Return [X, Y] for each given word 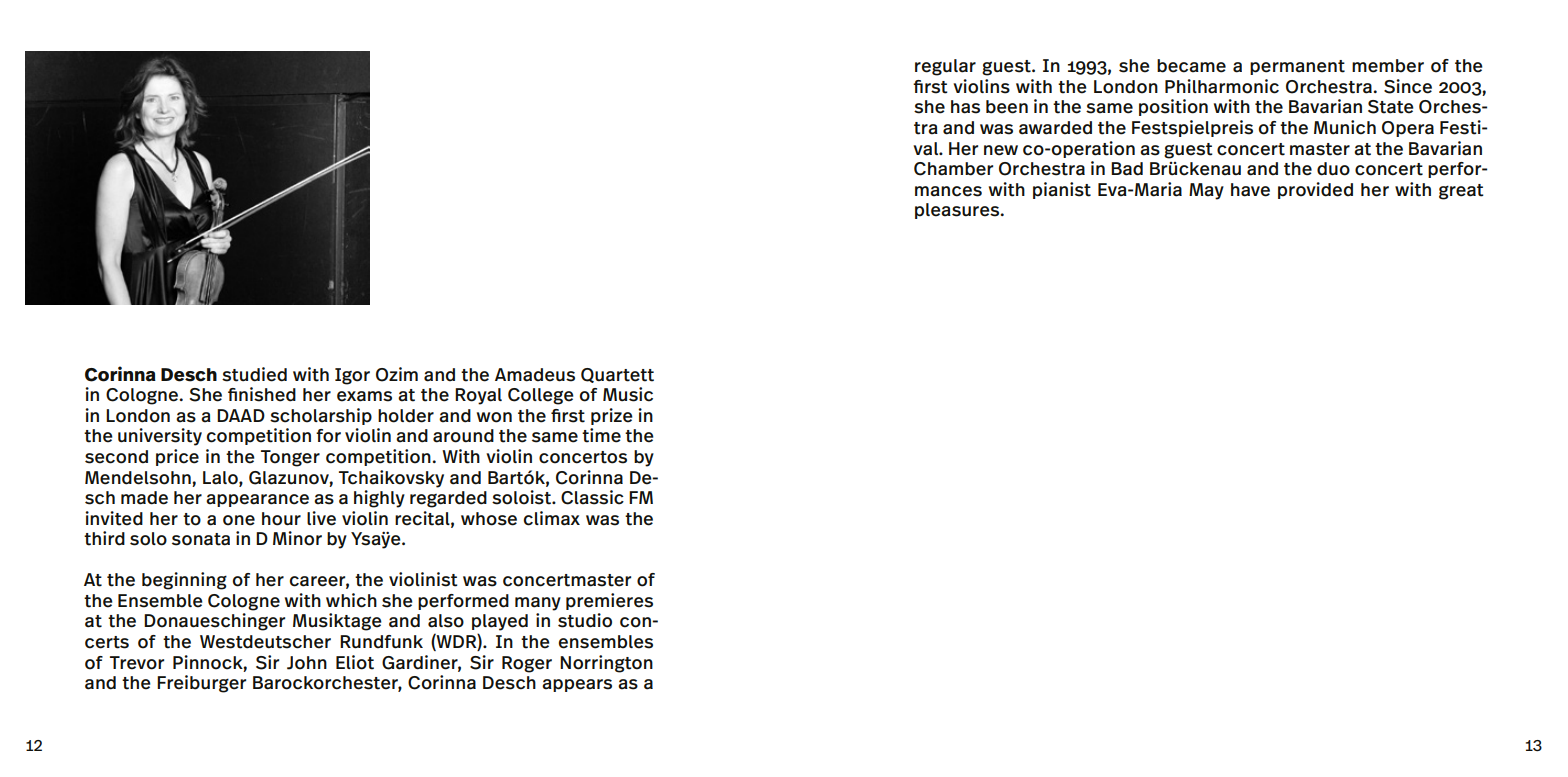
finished [262, 394]
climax [552, 518]
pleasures [958, 211]
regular [945, 67]
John [307, 663]
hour [281, 519]
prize [612, 416]
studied [254, 374]
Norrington [606, 664]
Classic [592, 497]
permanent [1297, 67]
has [965, 107]
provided [1315, 190]
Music [628, 394]
